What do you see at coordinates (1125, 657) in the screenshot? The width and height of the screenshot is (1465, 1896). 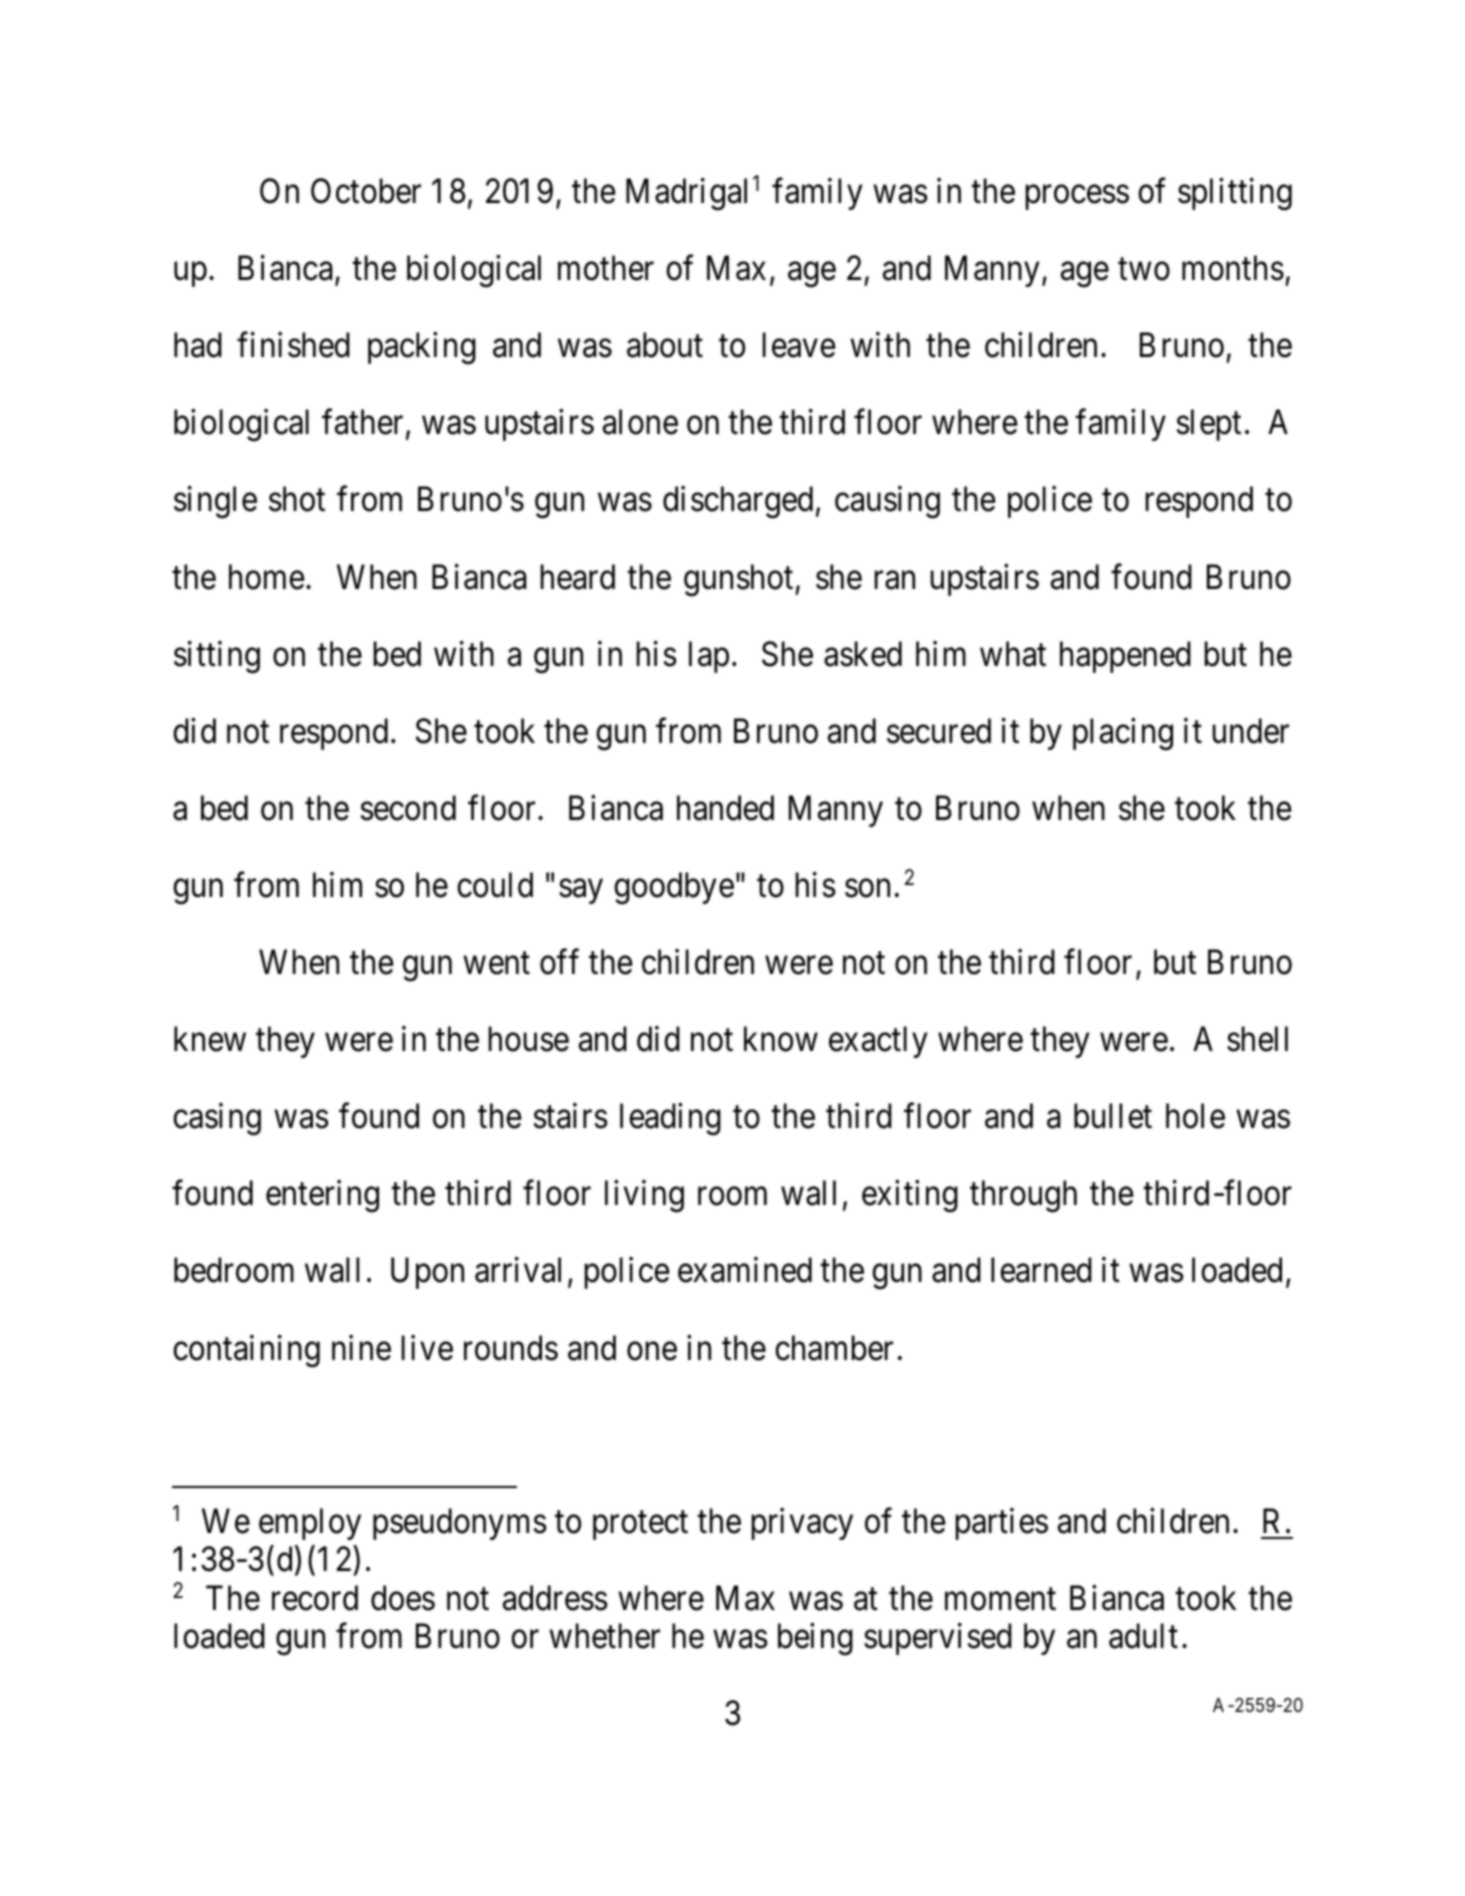 I see `happened` at bounding box center [1125, 657].
